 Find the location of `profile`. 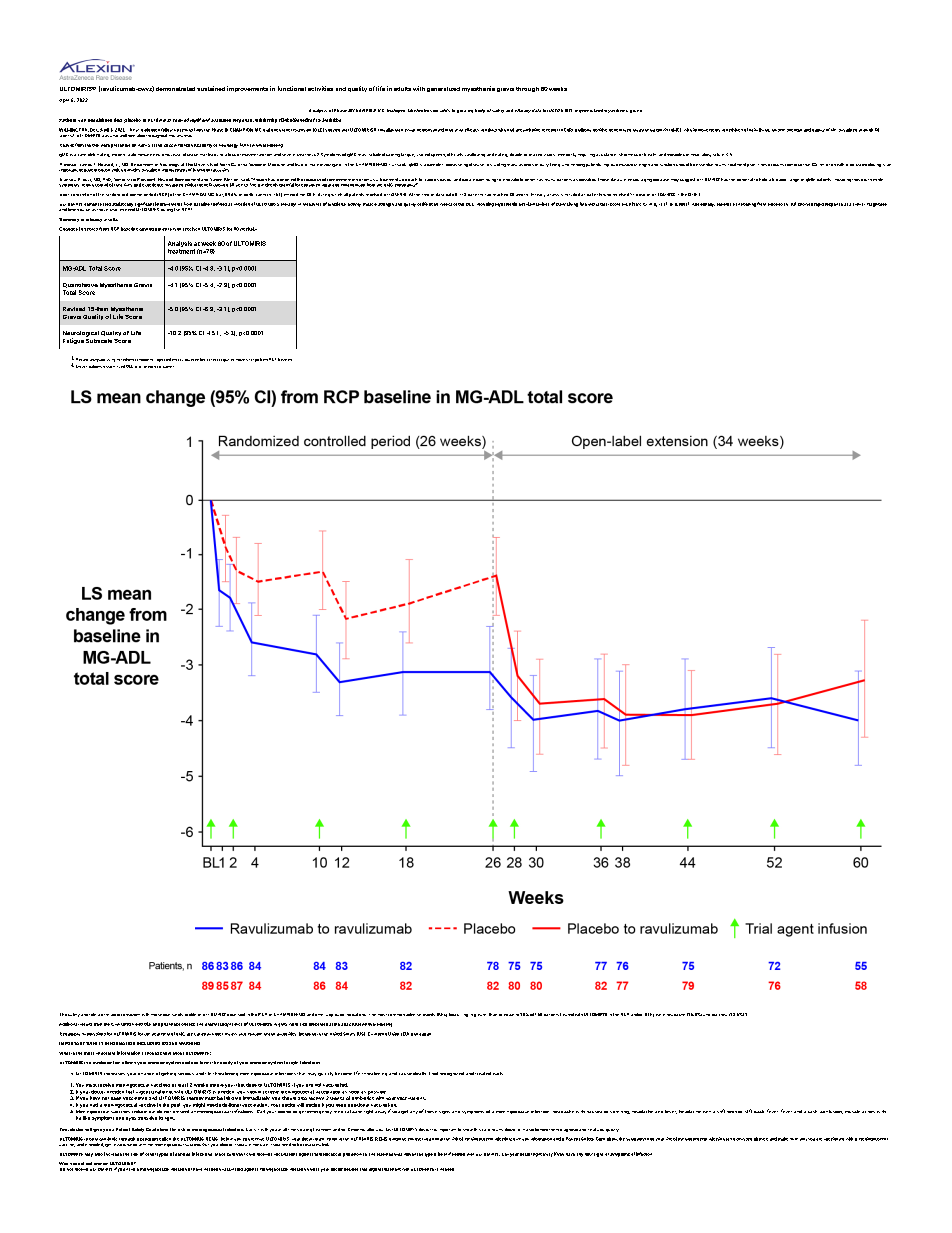

profile is located at coordinates (190, 1014).
